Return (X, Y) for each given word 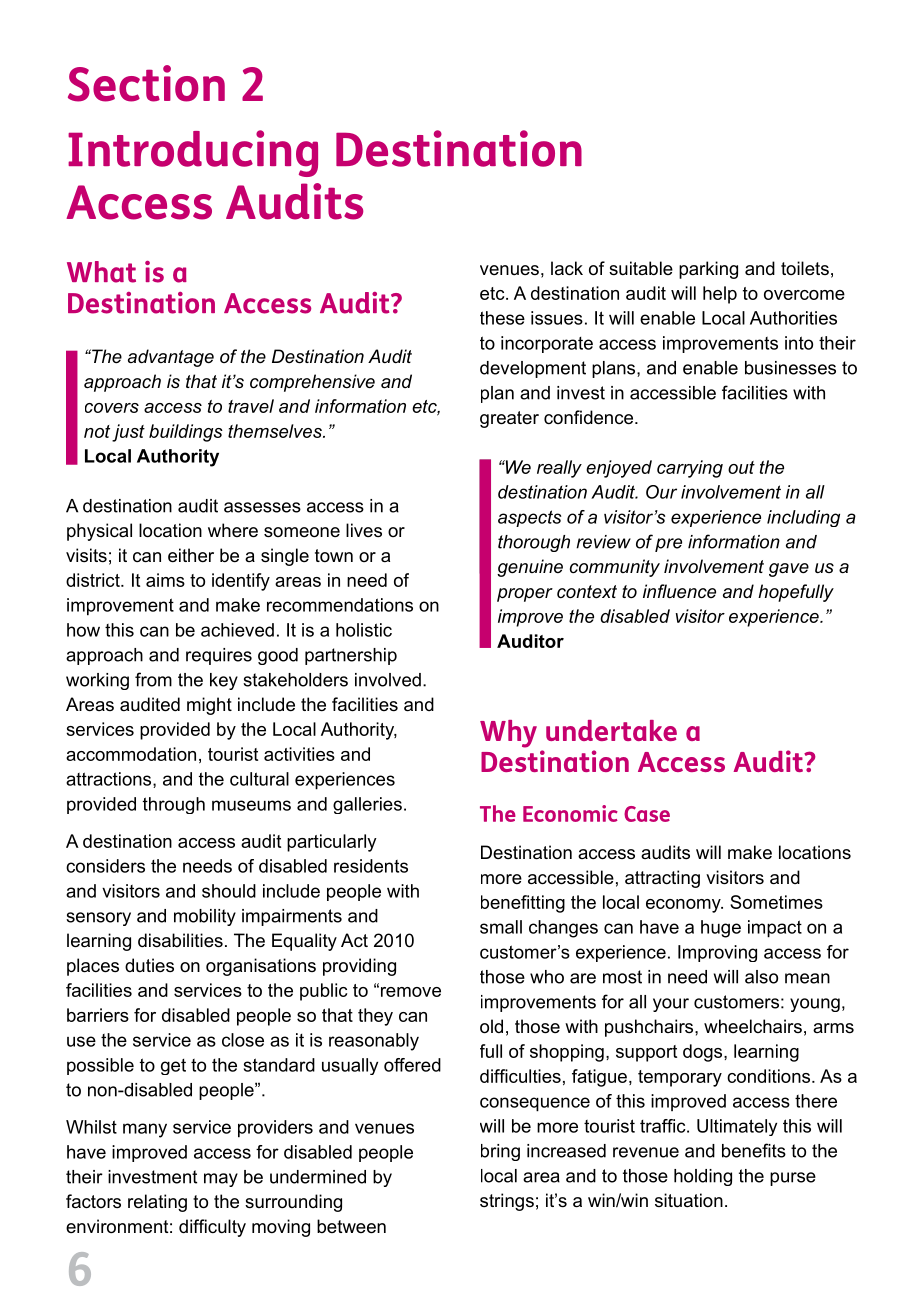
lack (567, 268)
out (741, 467)
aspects (529, 518)
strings (507, 1202)
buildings (186, 433)
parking (708, 270)
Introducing (193, 153)
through (174, 805)
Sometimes (776, 902)
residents (371, 866)
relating (157, 1203)
